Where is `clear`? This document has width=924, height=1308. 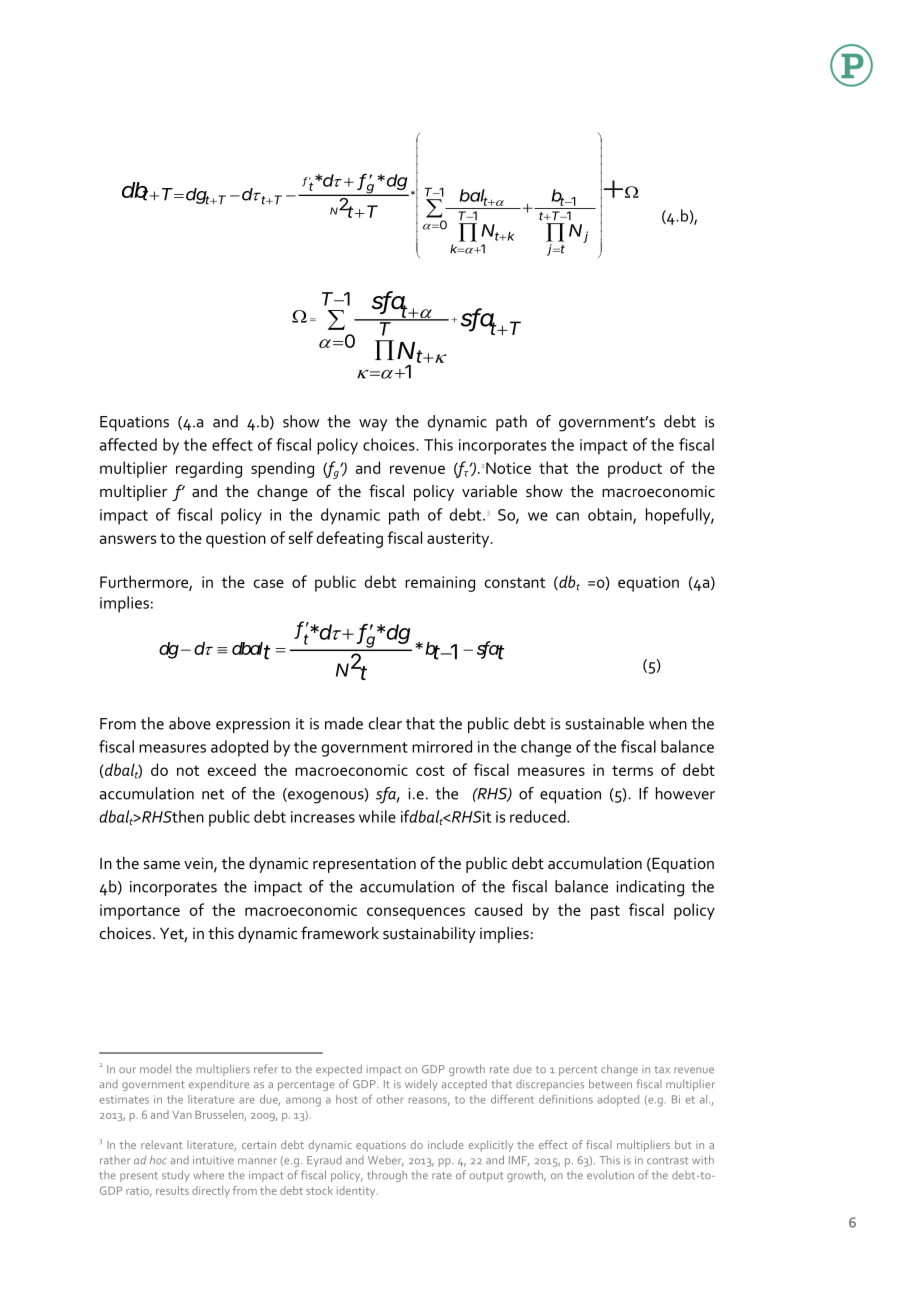
clear is located at coordinates (385, 723).
